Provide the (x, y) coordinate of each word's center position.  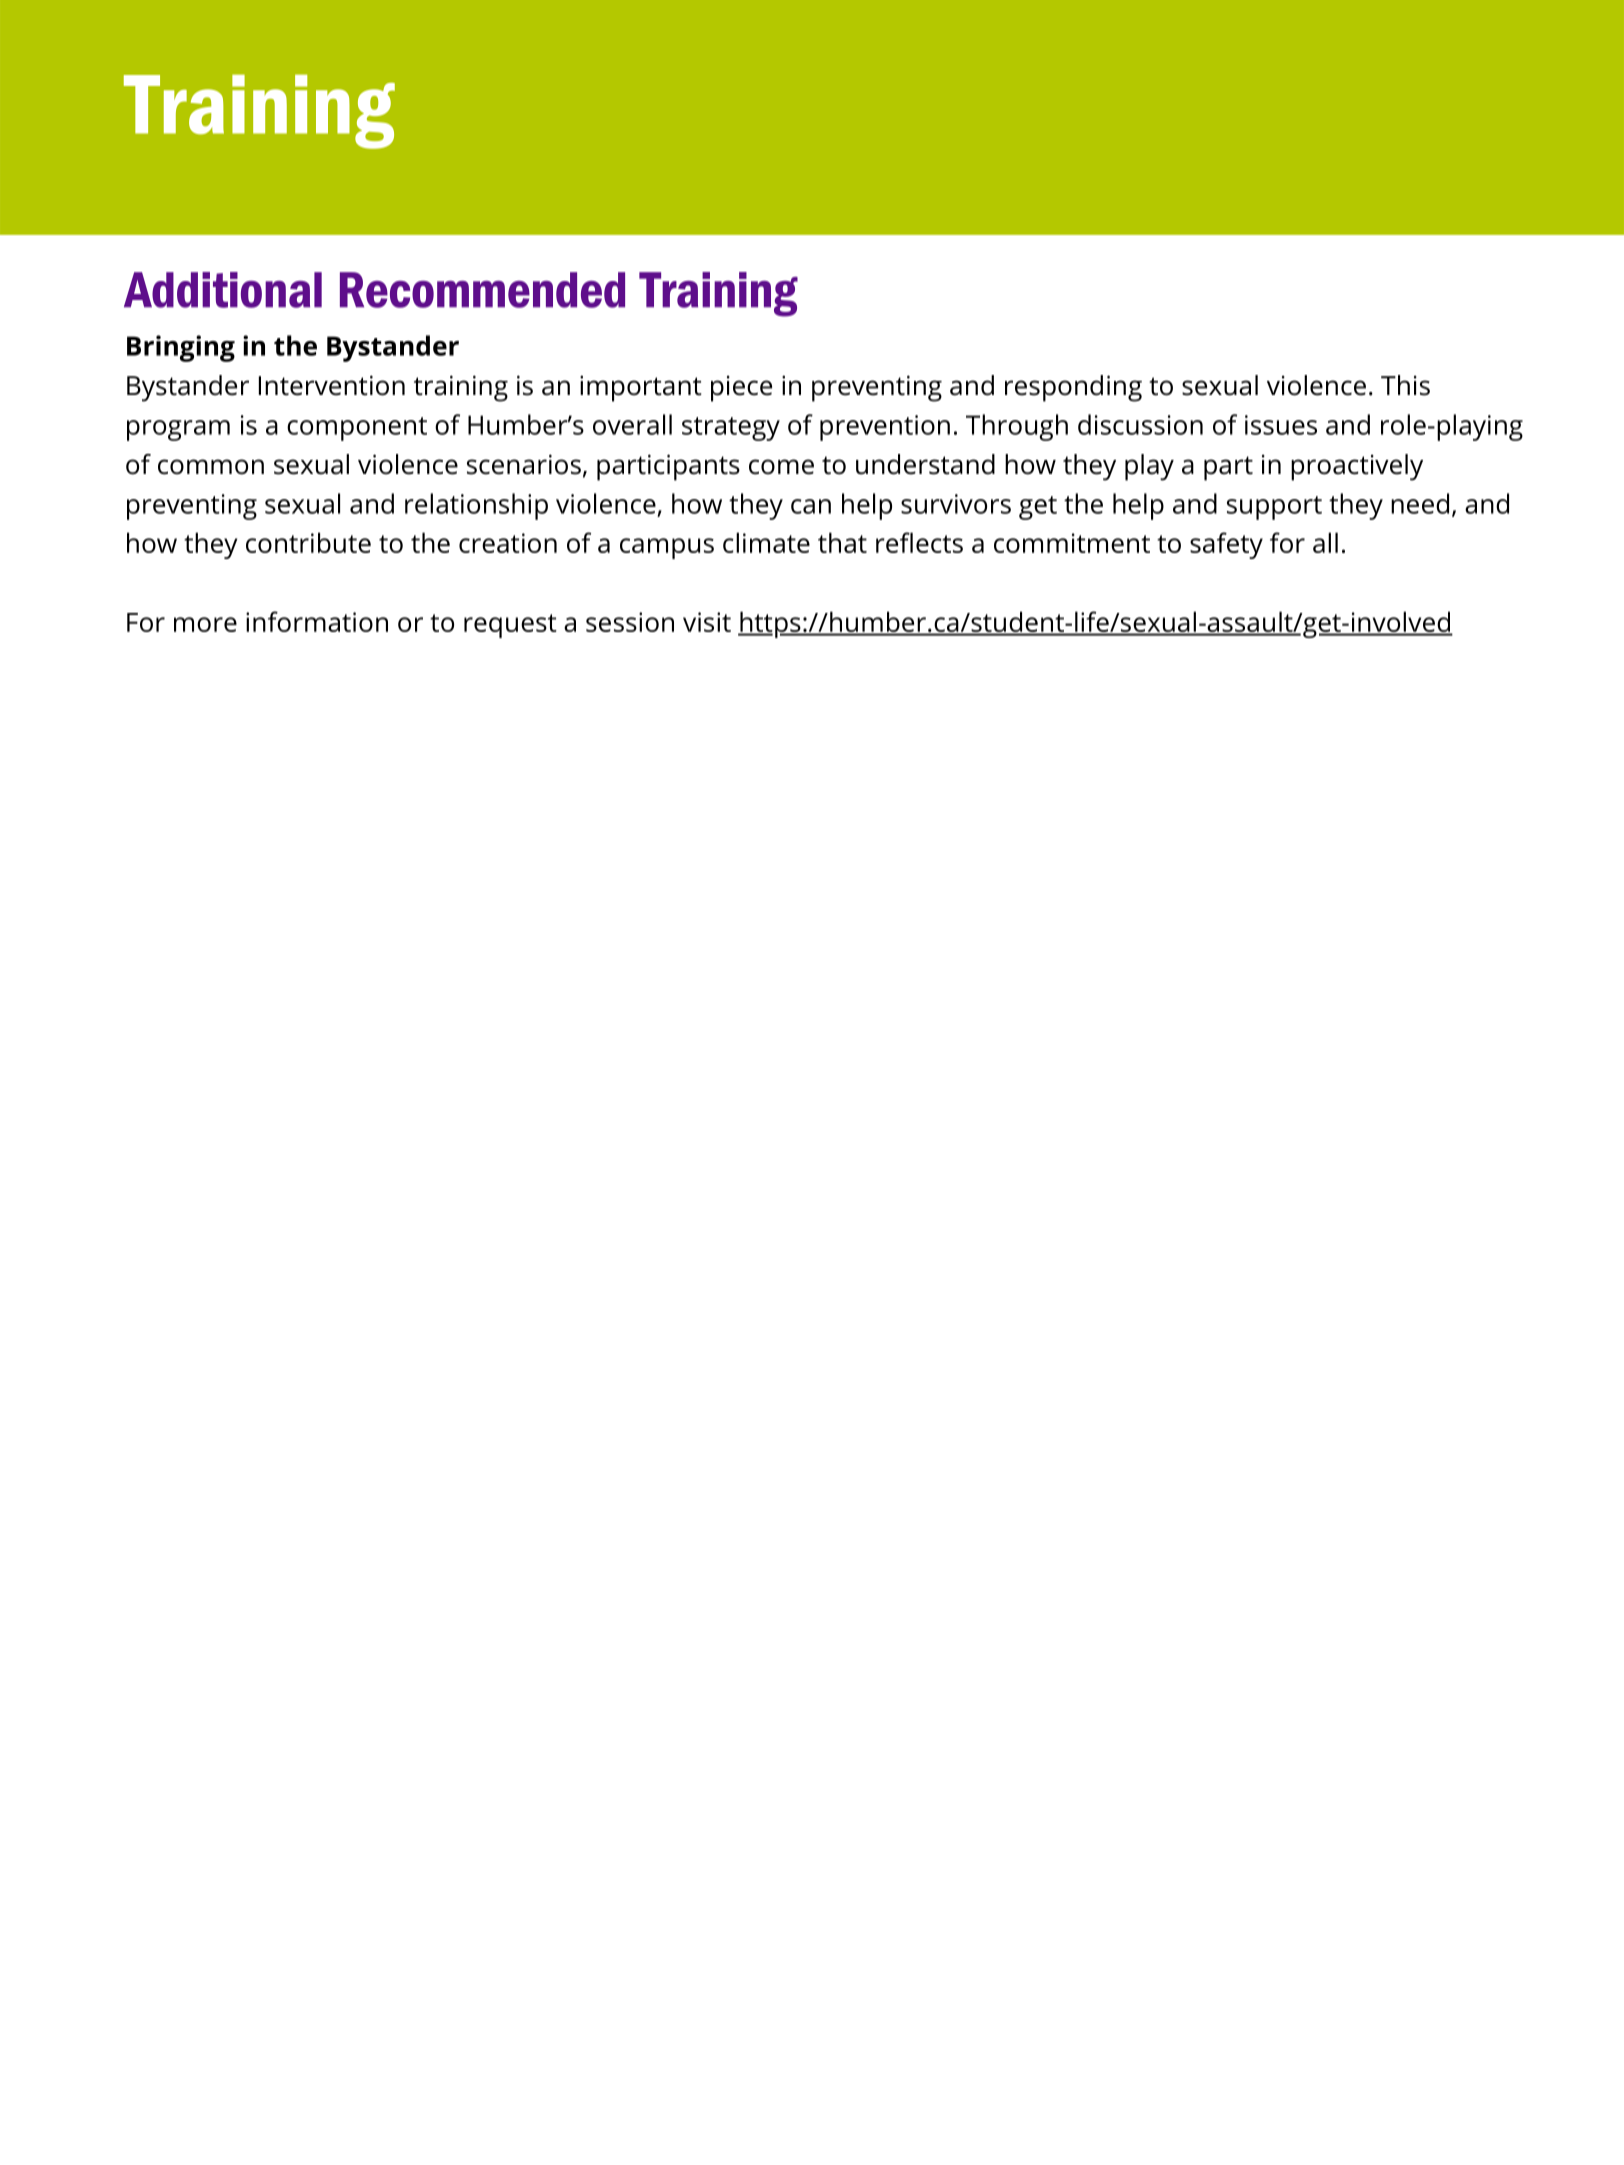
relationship (476, 506)
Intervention (332, 385)
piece (741, 388)
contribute (308, 542)
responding (1073, 388)
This (1405, 385)
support (1274, 508)
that (842, 542)
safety (1226, 545)
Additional (223, 290)
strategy (731, 429)
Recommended (482, 290)
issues (1281, 425)
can (811, 506)
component (357, 429)
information (317, 621)
